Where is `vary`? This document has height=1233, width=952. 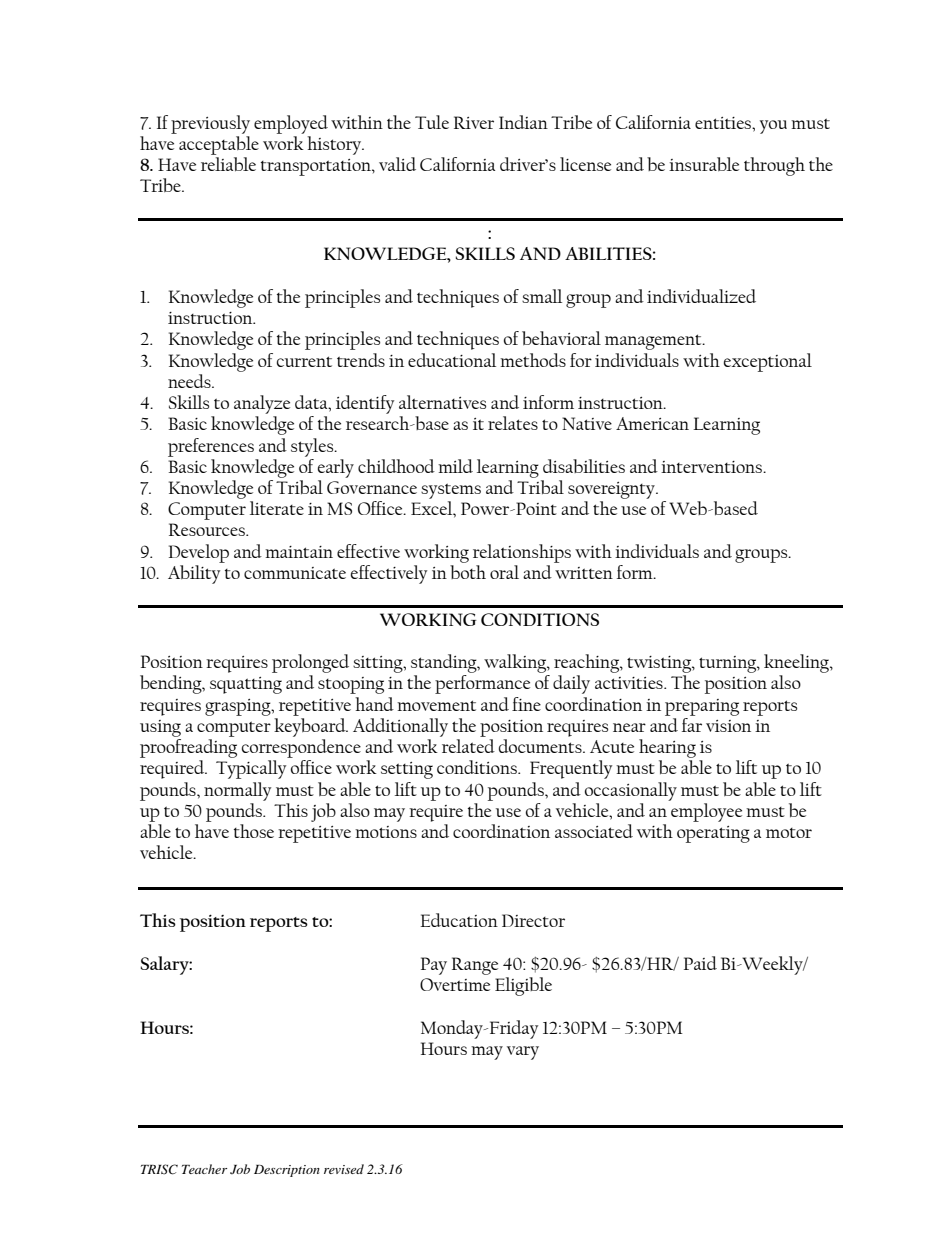 vary is located at coordinates (523, 1053).
